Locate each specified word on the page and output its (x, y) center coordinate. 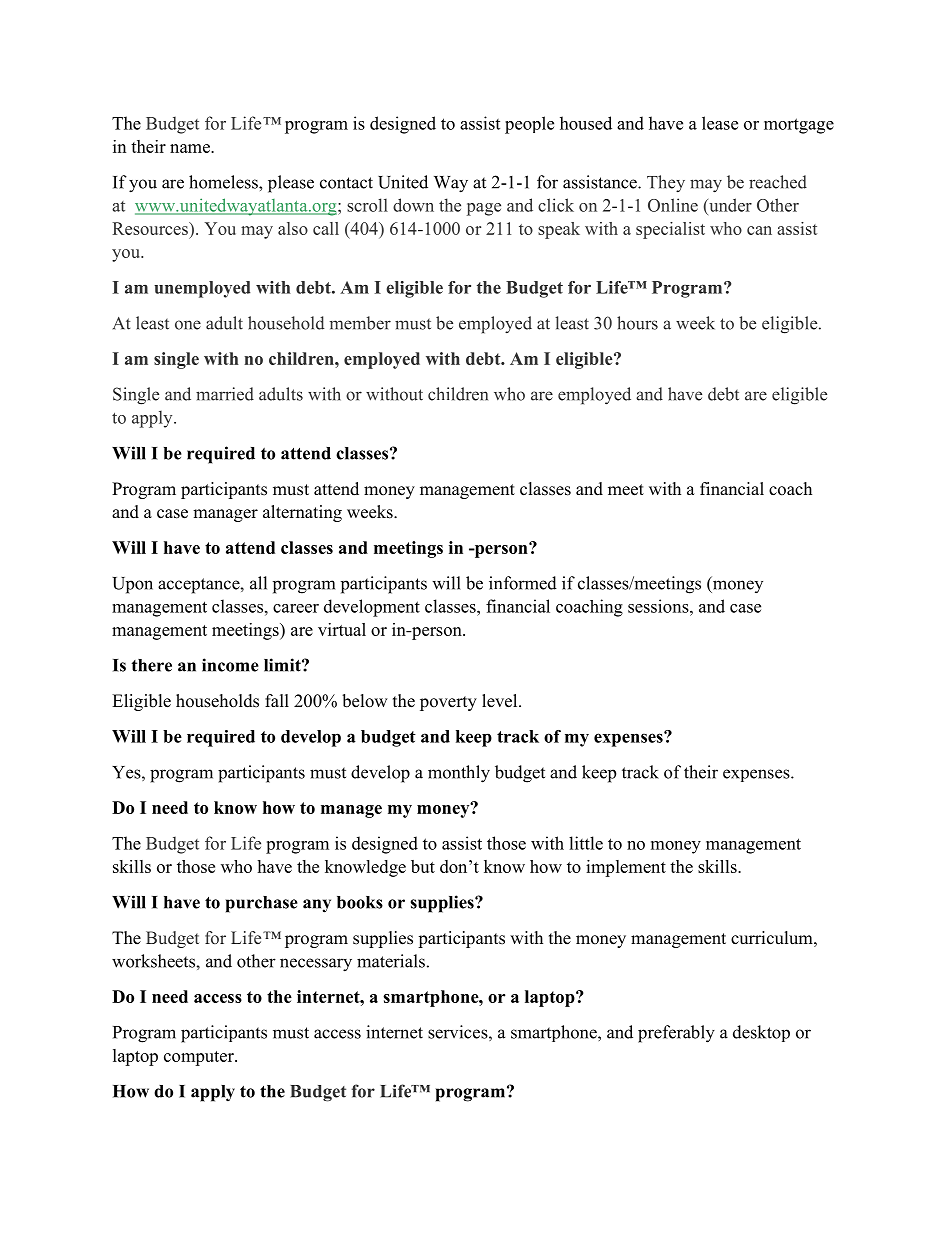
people (529, 125)
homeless (224, 182)
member (360, 323)
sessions (659, 606)
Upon (132, 585)
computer (200, 1058)
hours (637, 323)
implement (626, 868)
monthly (459, 774)
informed (523, 583)
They (666, 183)
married (225, 394)
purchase (262, 904)
